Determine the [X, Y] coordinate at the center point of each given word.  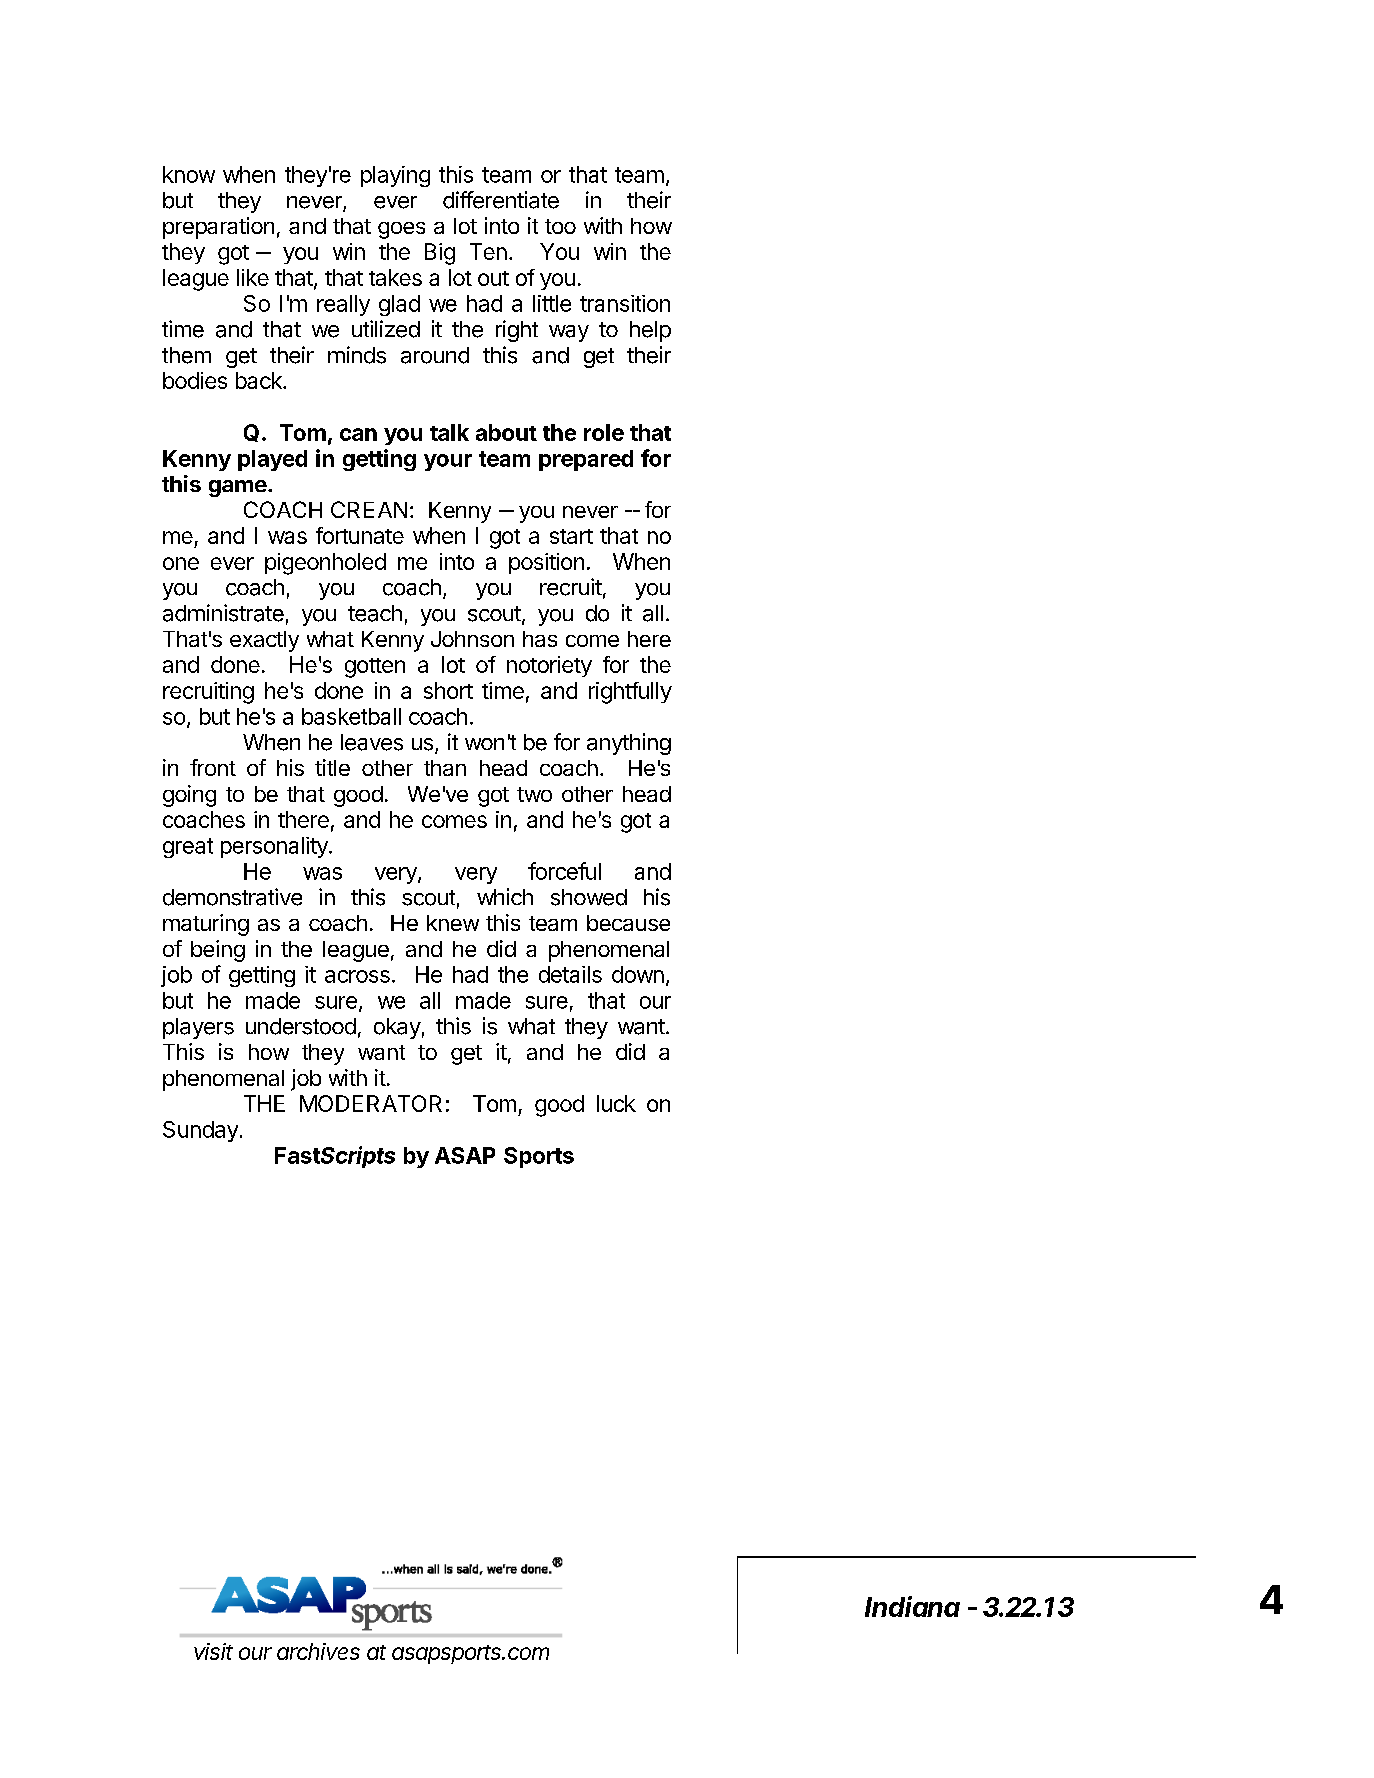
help [650, 331]
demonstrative [232, 897]
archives [318, 1651]
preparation [218, 228]
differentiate [501, 200]
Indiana [912, 1606]
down [638, 974]
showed [589, 897]
